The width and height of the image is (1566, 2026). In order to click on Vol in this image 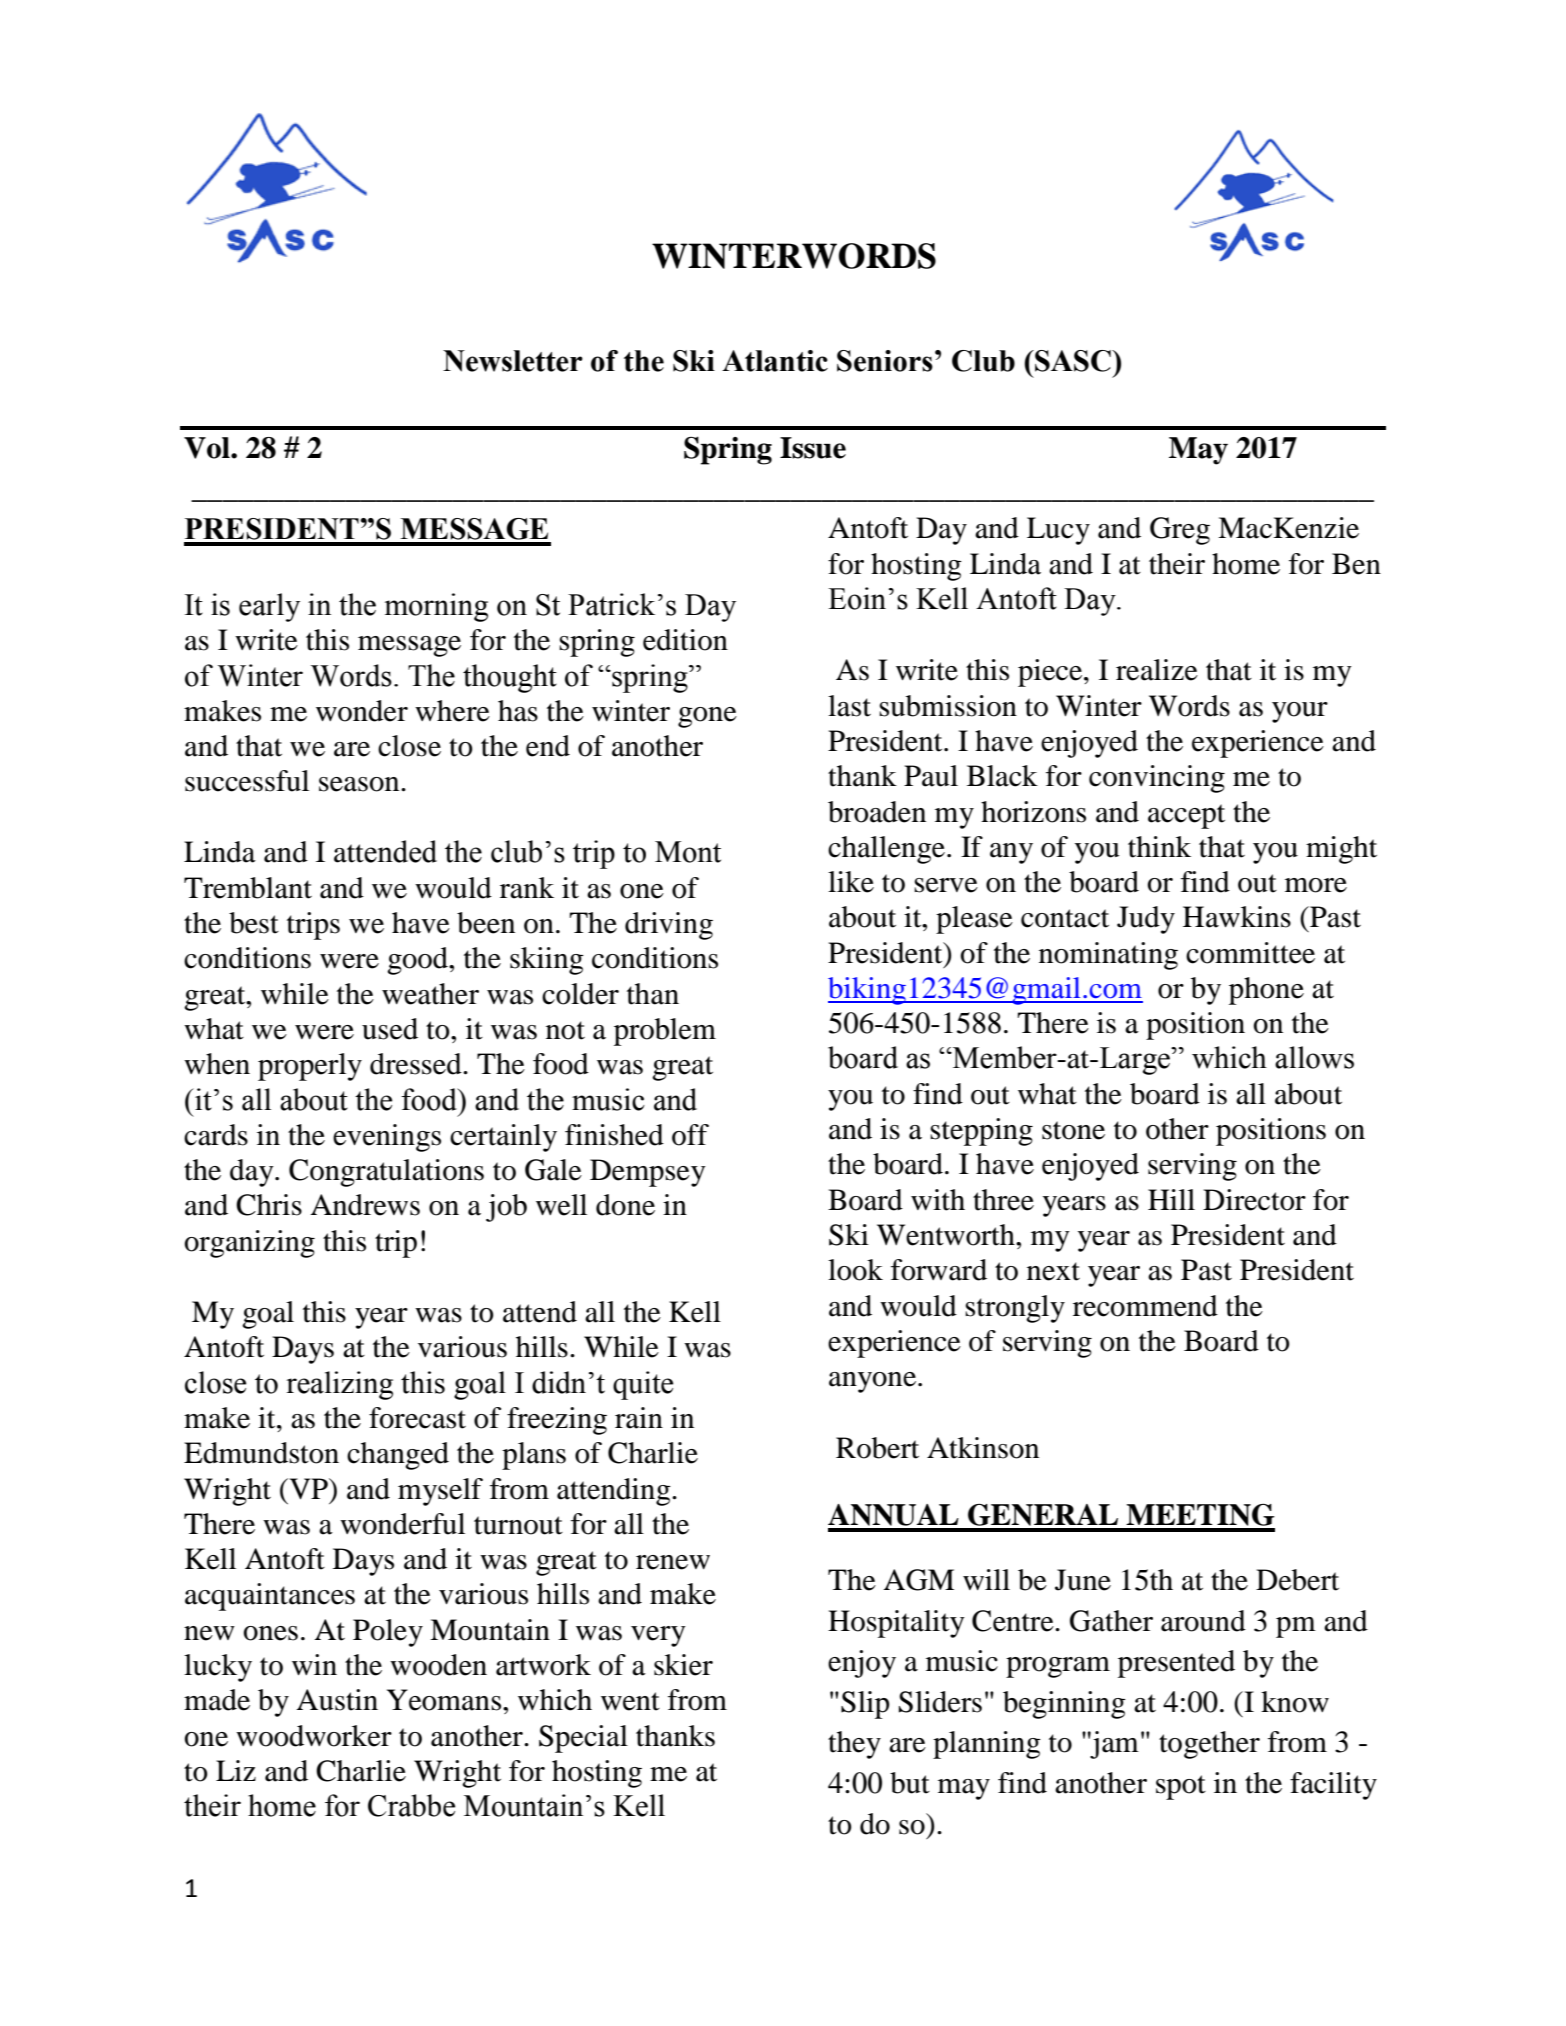, I will do `click(208, 448)`.
